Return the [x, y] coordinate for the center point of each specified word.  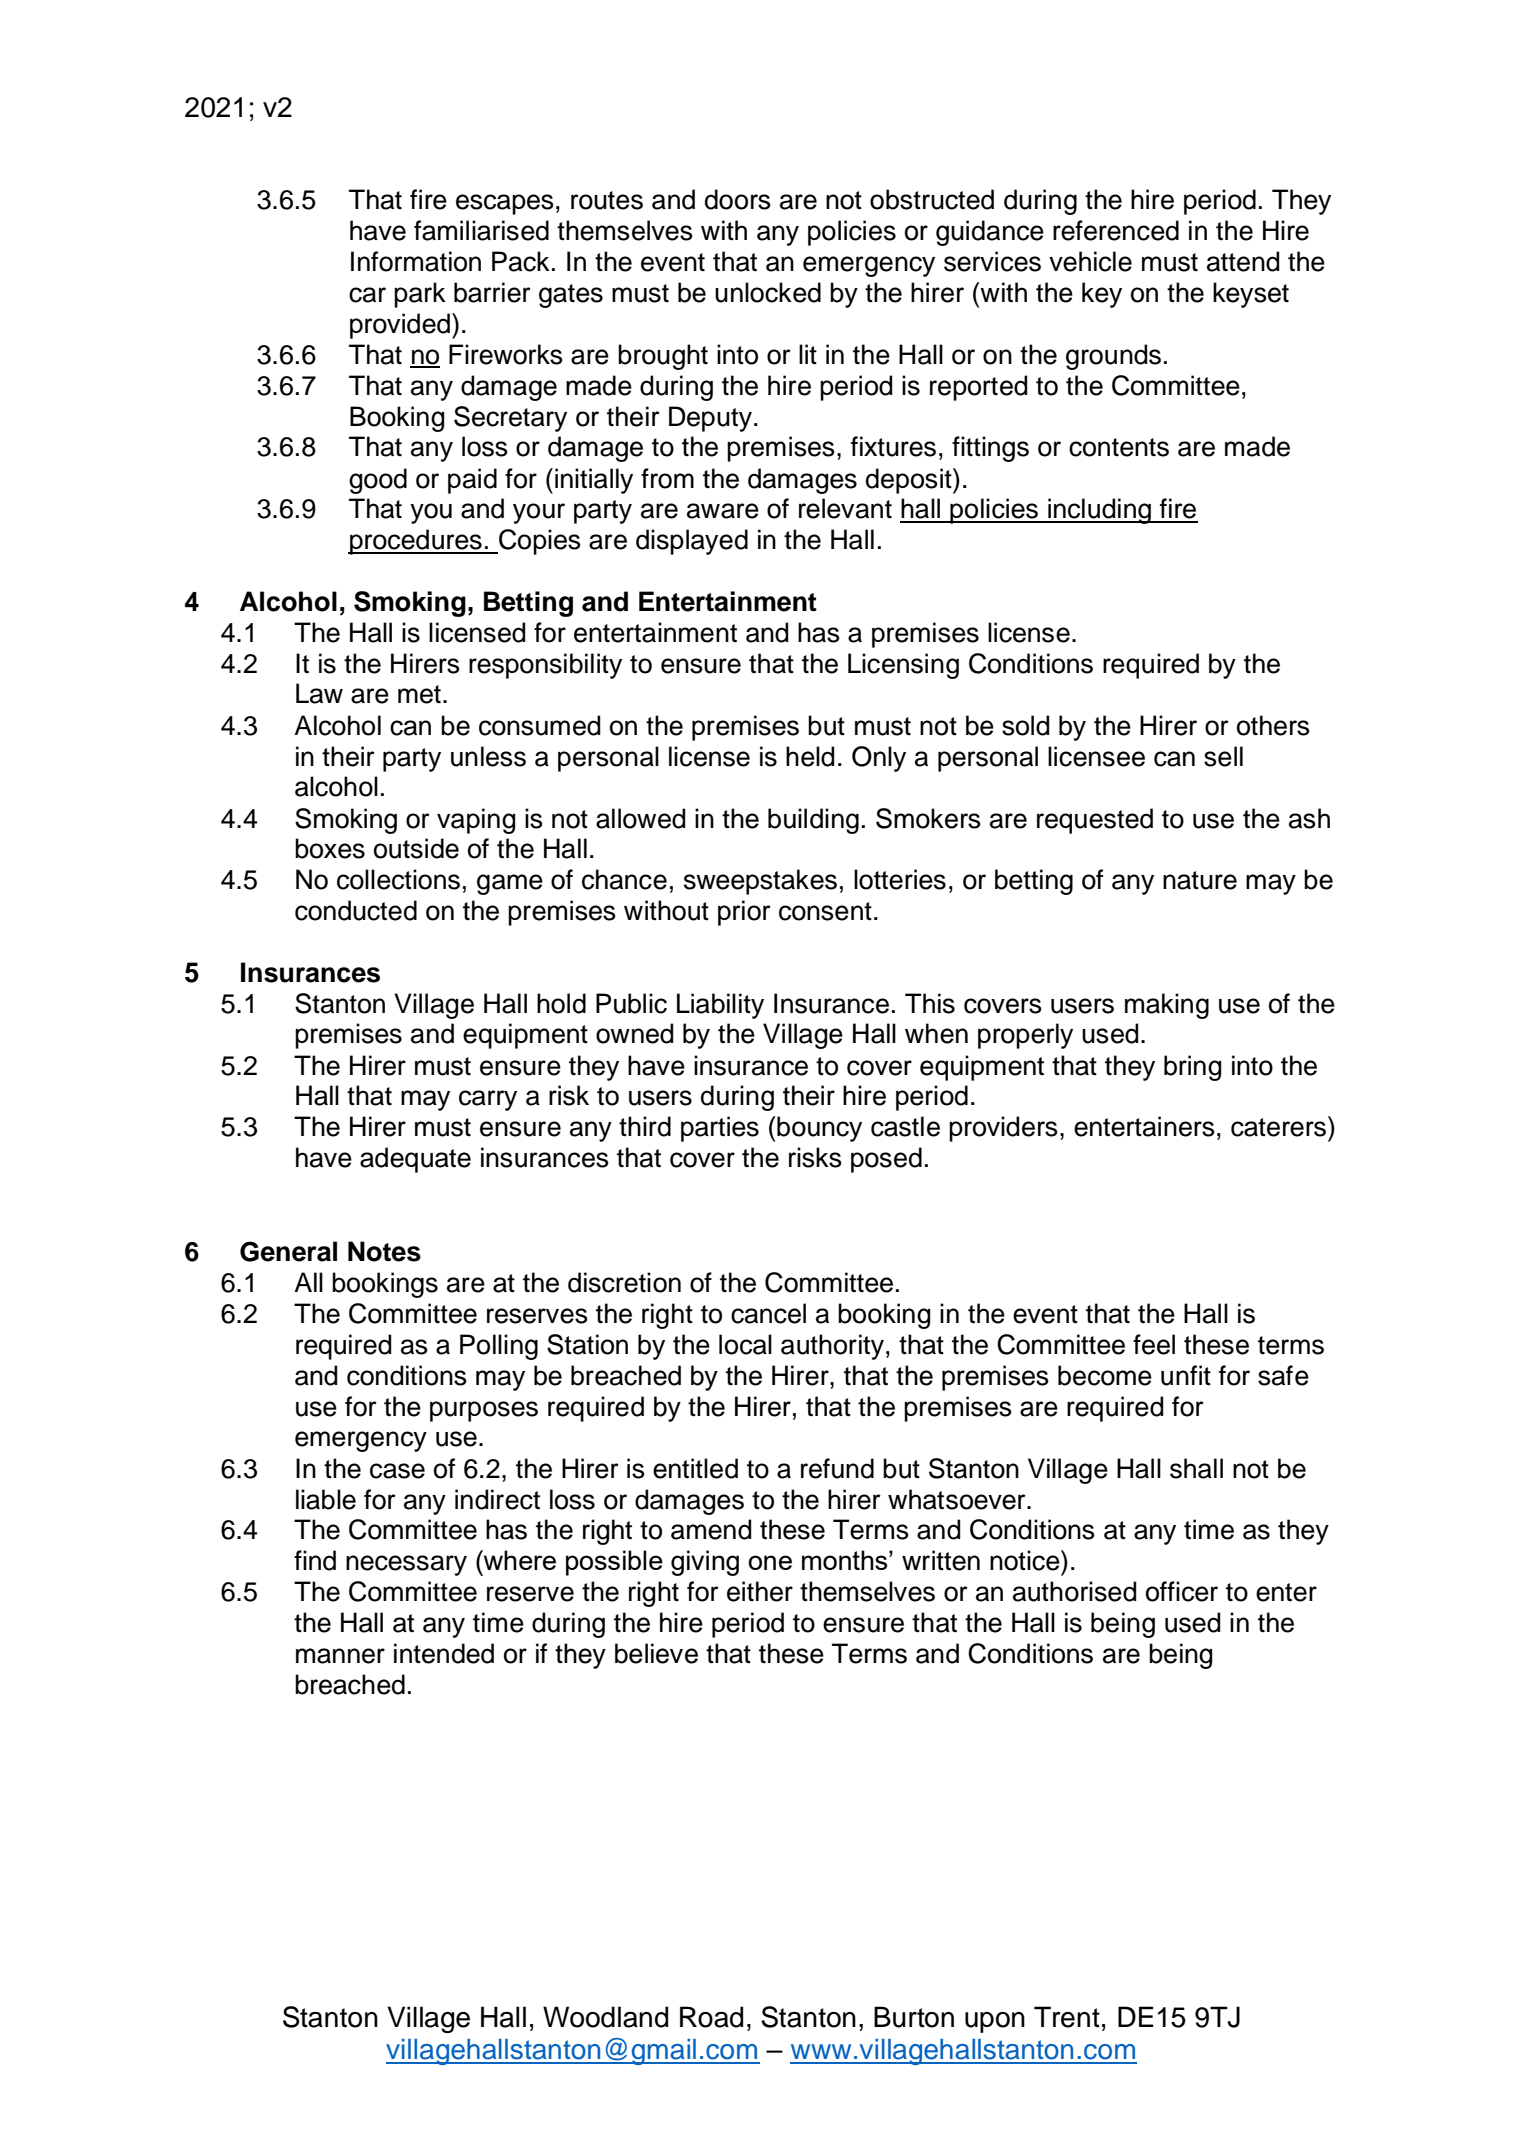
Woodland [605, 2017]
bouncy [819, 1129]
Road [711, 2017]
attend [1243, 261]
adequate [415, 1160]
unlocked [768, 292]
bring [1193, 1068]
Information [416, 261]
